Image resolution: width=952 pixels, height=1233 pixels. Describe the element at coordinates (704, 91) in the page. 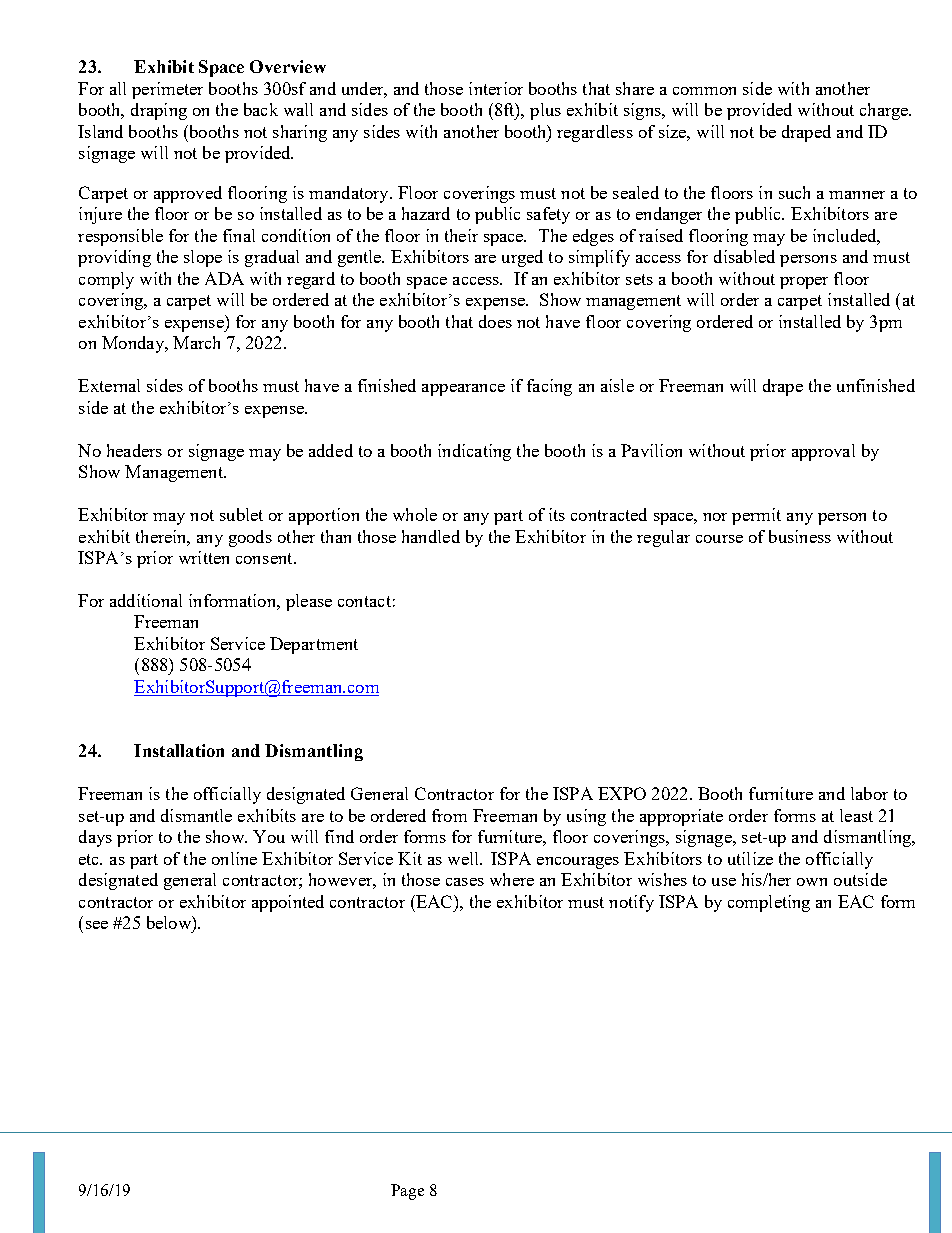

I see `common` at that location.
